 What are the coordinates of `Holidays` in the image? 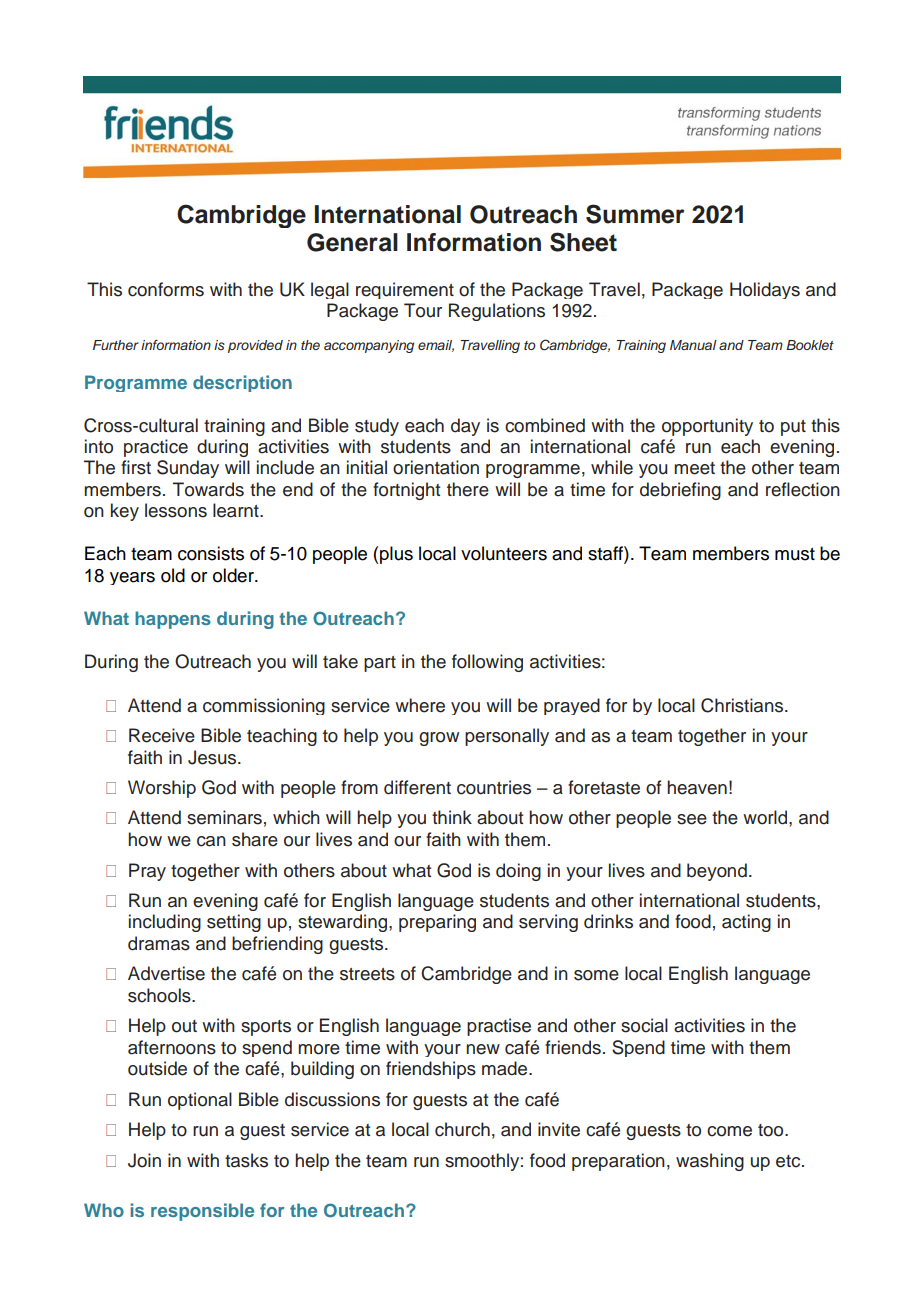 It's located at (765, 290).
